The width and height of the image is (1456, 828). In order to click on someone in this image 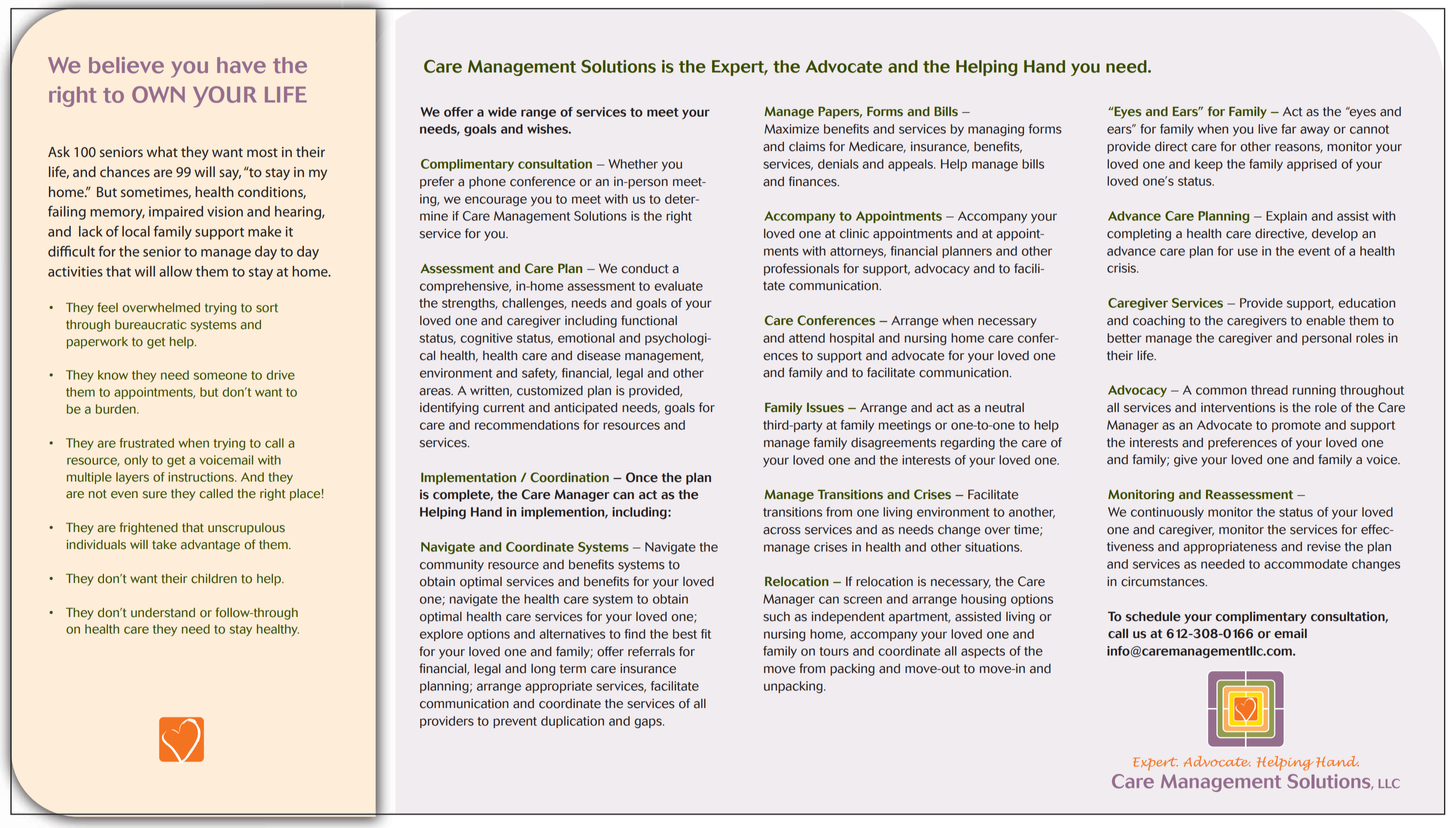, I will do `click(220, 376)`.
